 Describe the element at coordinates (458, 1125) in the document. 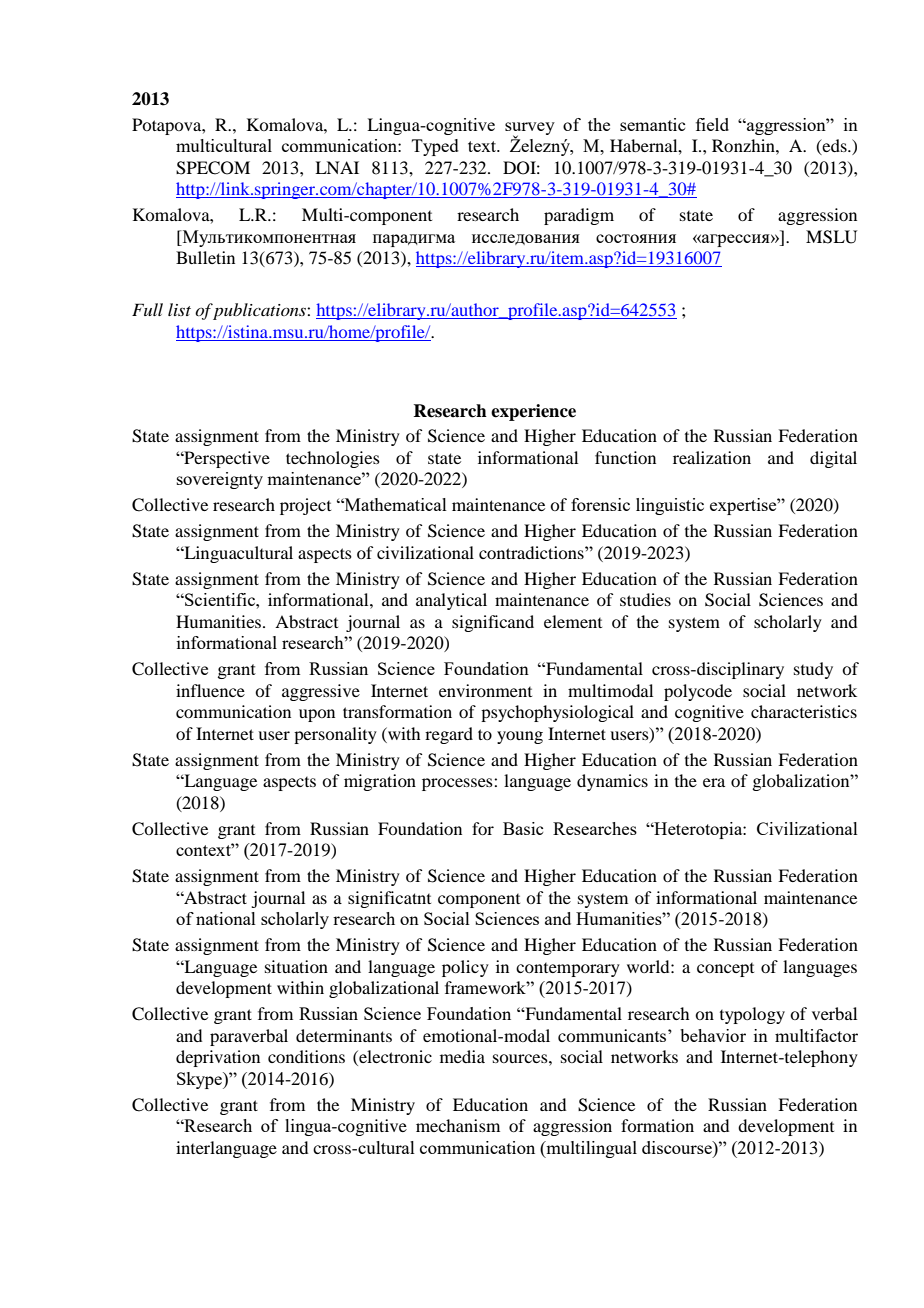

I see `mechanism` at that location.
